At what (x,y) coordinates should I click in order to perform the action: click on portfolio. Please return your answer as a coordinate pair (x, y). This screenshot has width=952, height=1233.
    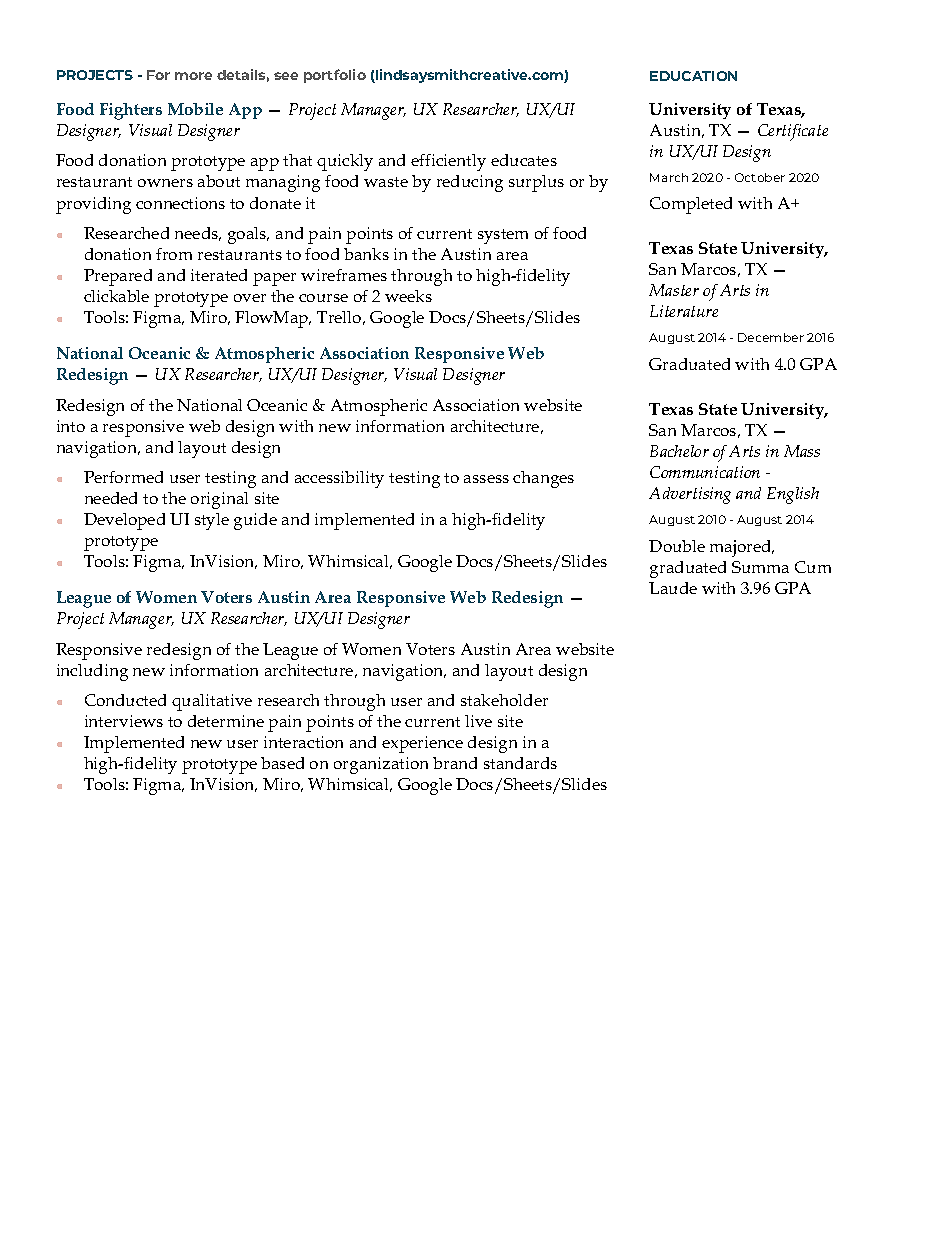
    Looking at the image, I should click on (335, 76).
